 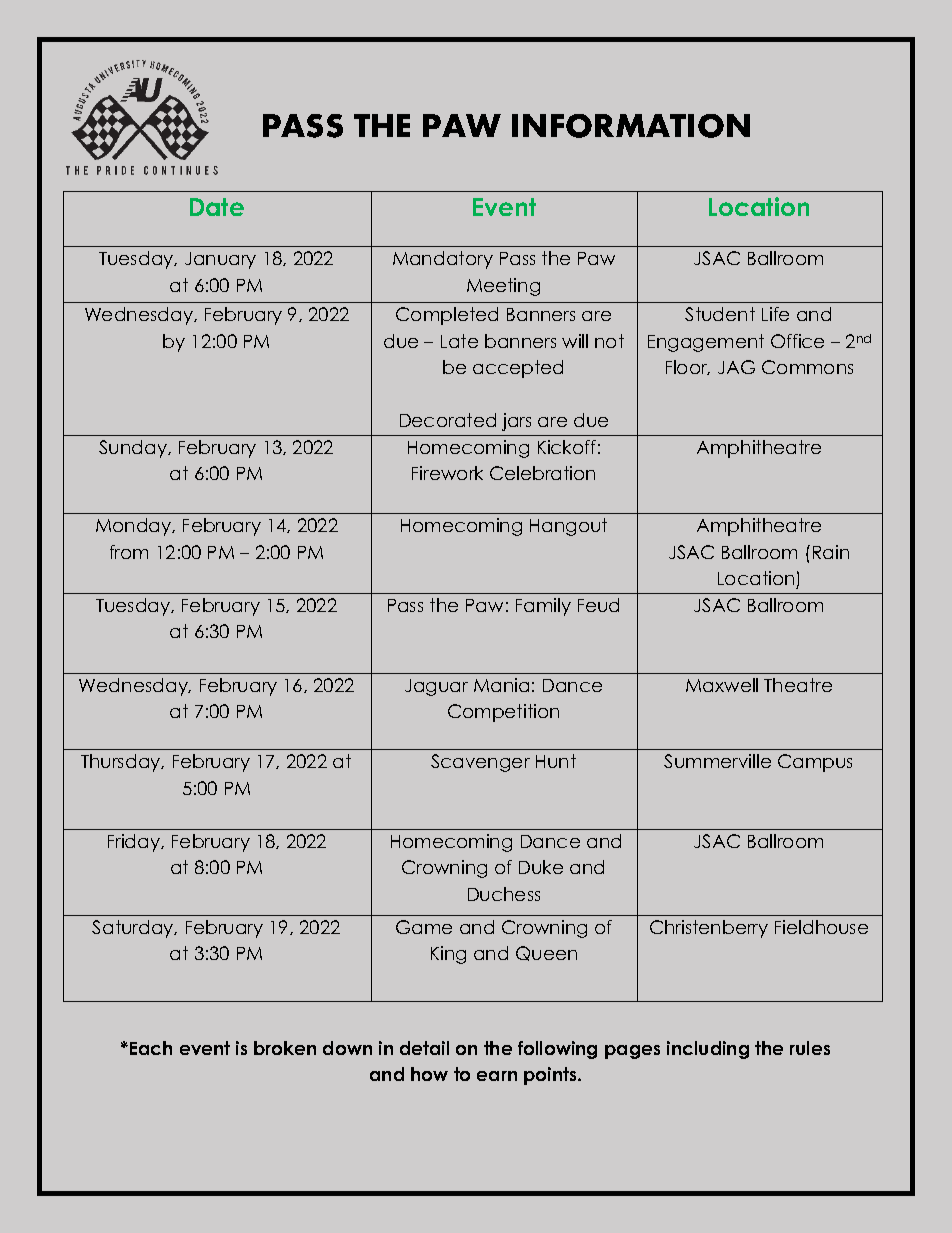 What do you see at coordinates (129, 552) in the screenshot?
I see `from` at bounding box center [129, 552].
